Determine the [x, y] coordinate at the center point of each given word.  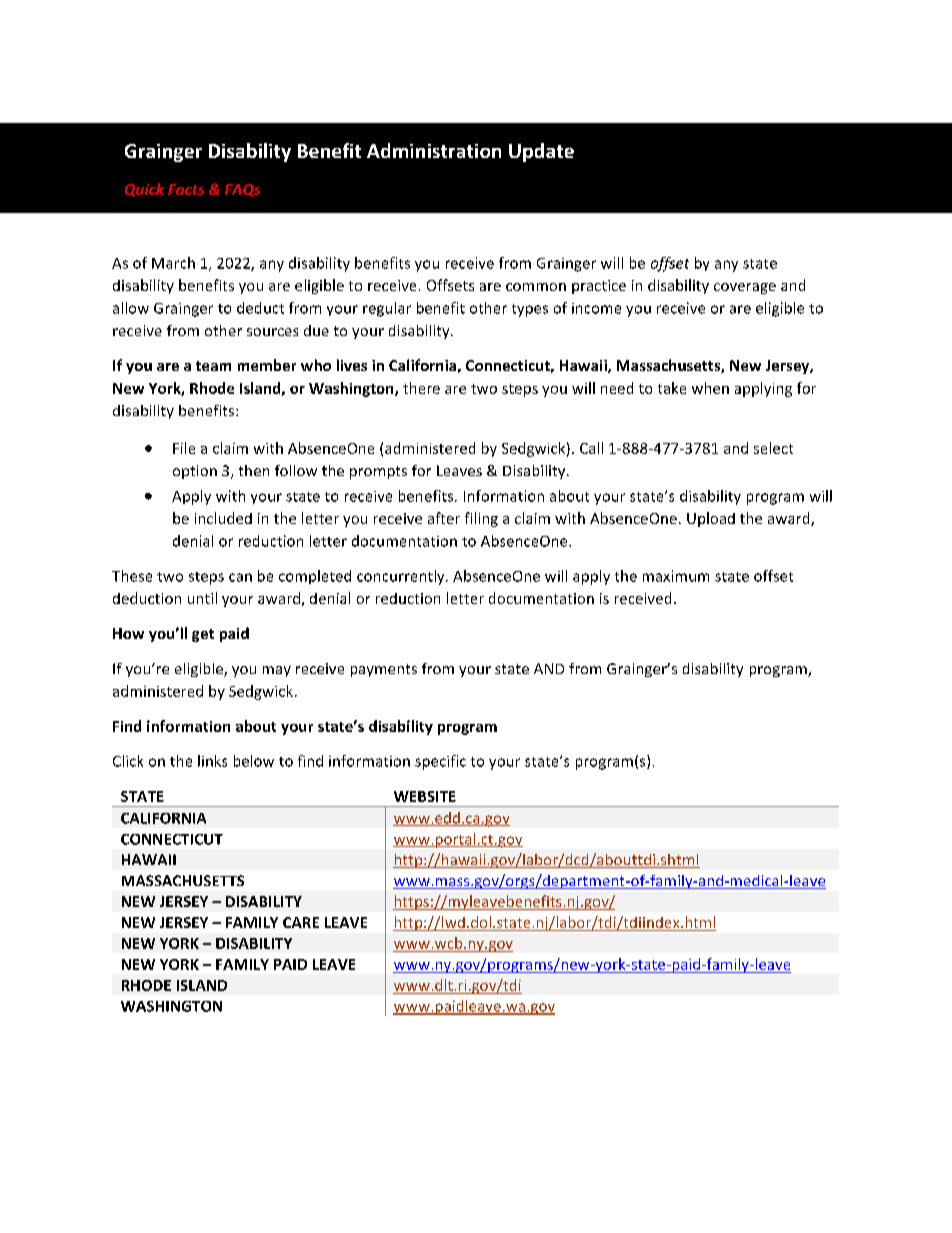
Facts [186, 189]
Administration [434, 150]
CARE [301, 922]
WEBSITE [425, 796]
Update [541, 152]
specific [440, 762]
